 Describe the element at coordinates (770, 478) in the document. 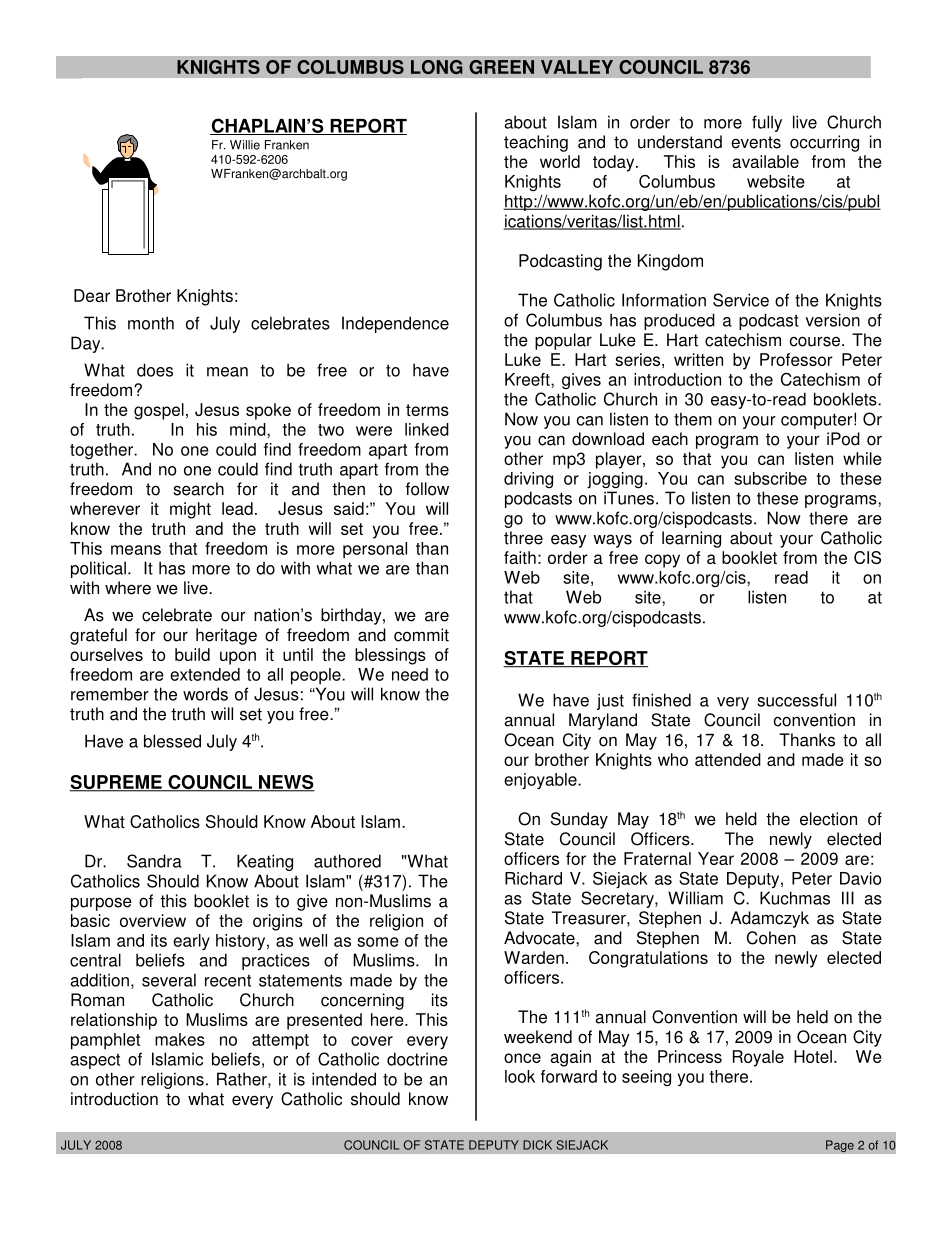

I see `subscribe` at that location.
